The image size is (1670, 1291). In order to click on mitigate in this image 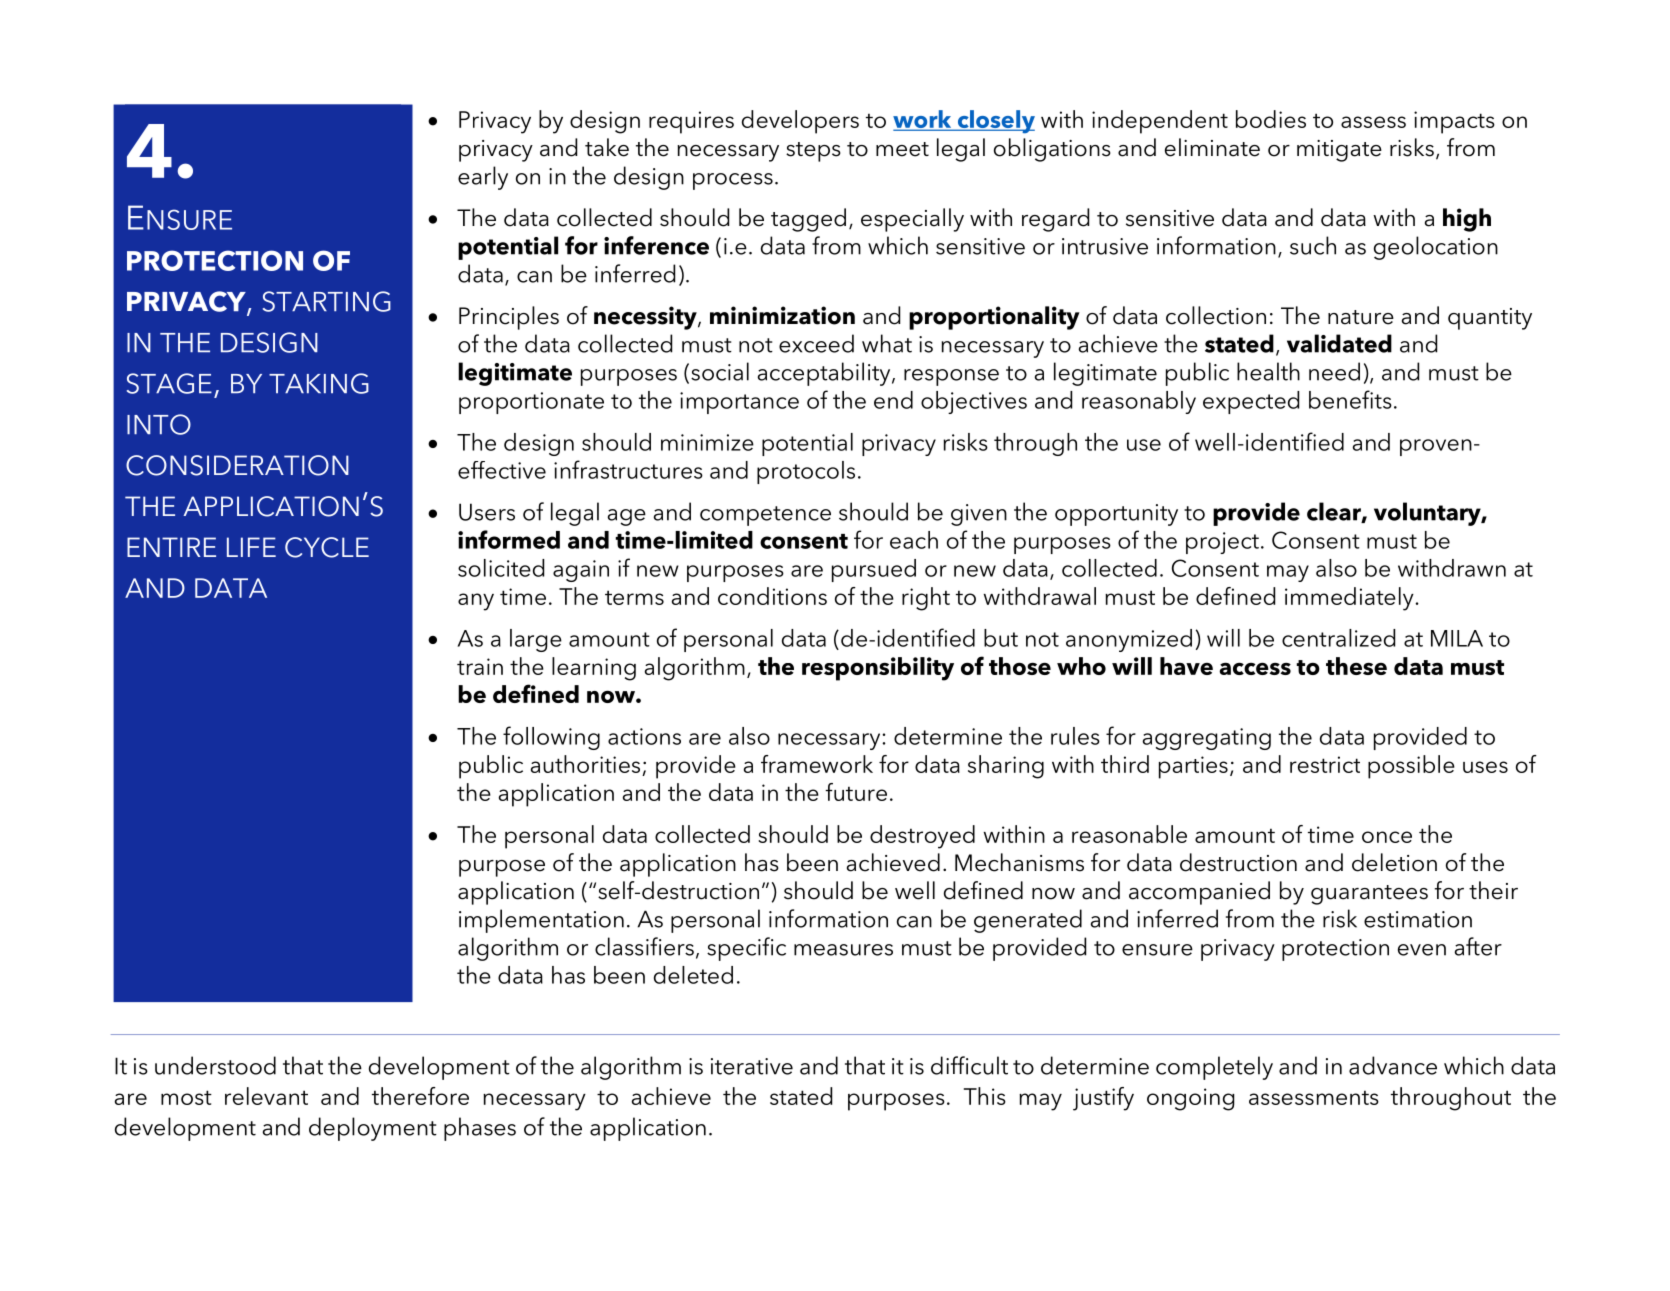, I will do `click(1339, 151)`.
